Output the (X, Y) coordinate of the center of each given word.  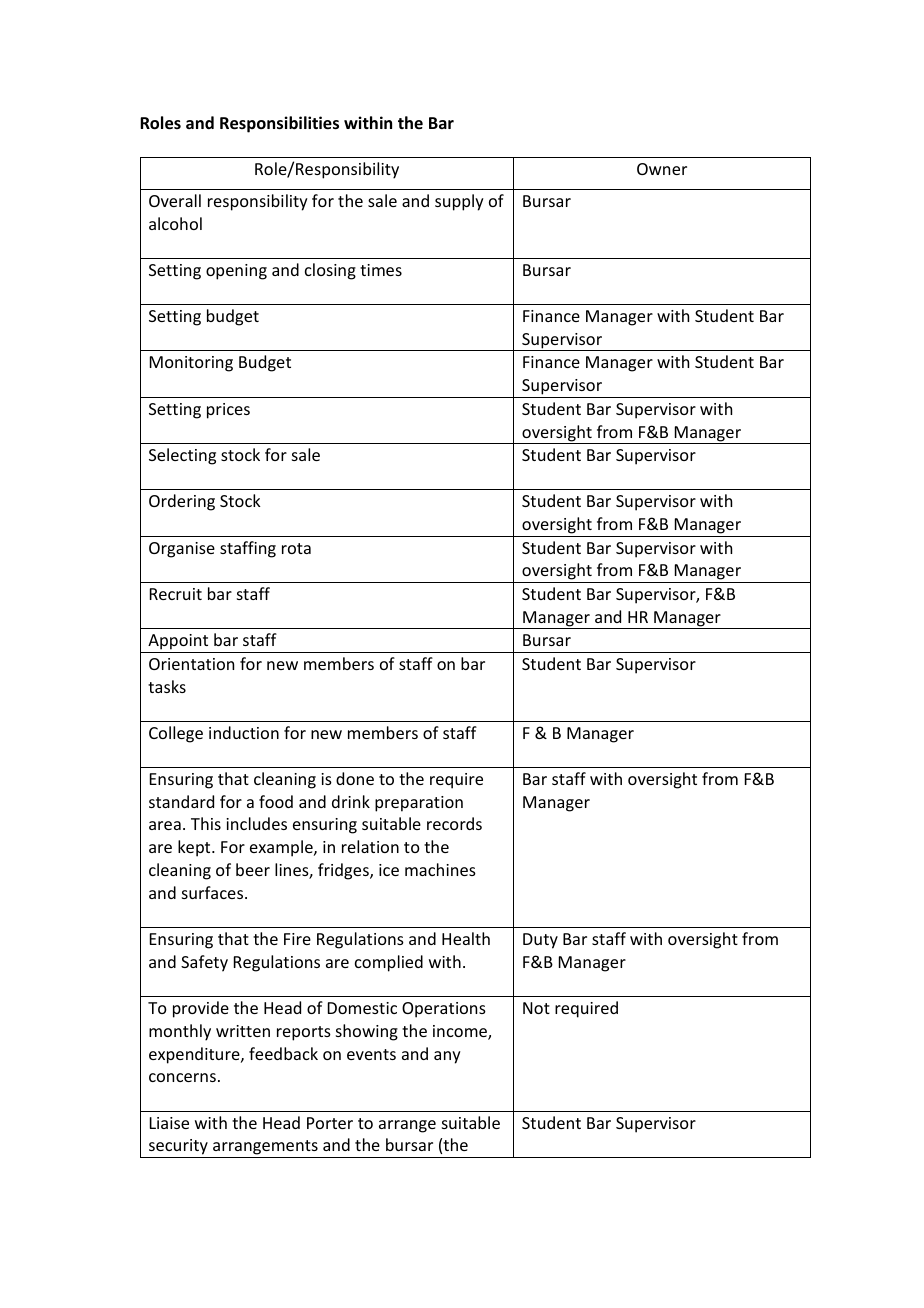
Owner (662, 169)
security (178, 1148)
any (447, 1057)
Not (536, 1008)
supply (459, 202)
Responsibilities (279, 124)
